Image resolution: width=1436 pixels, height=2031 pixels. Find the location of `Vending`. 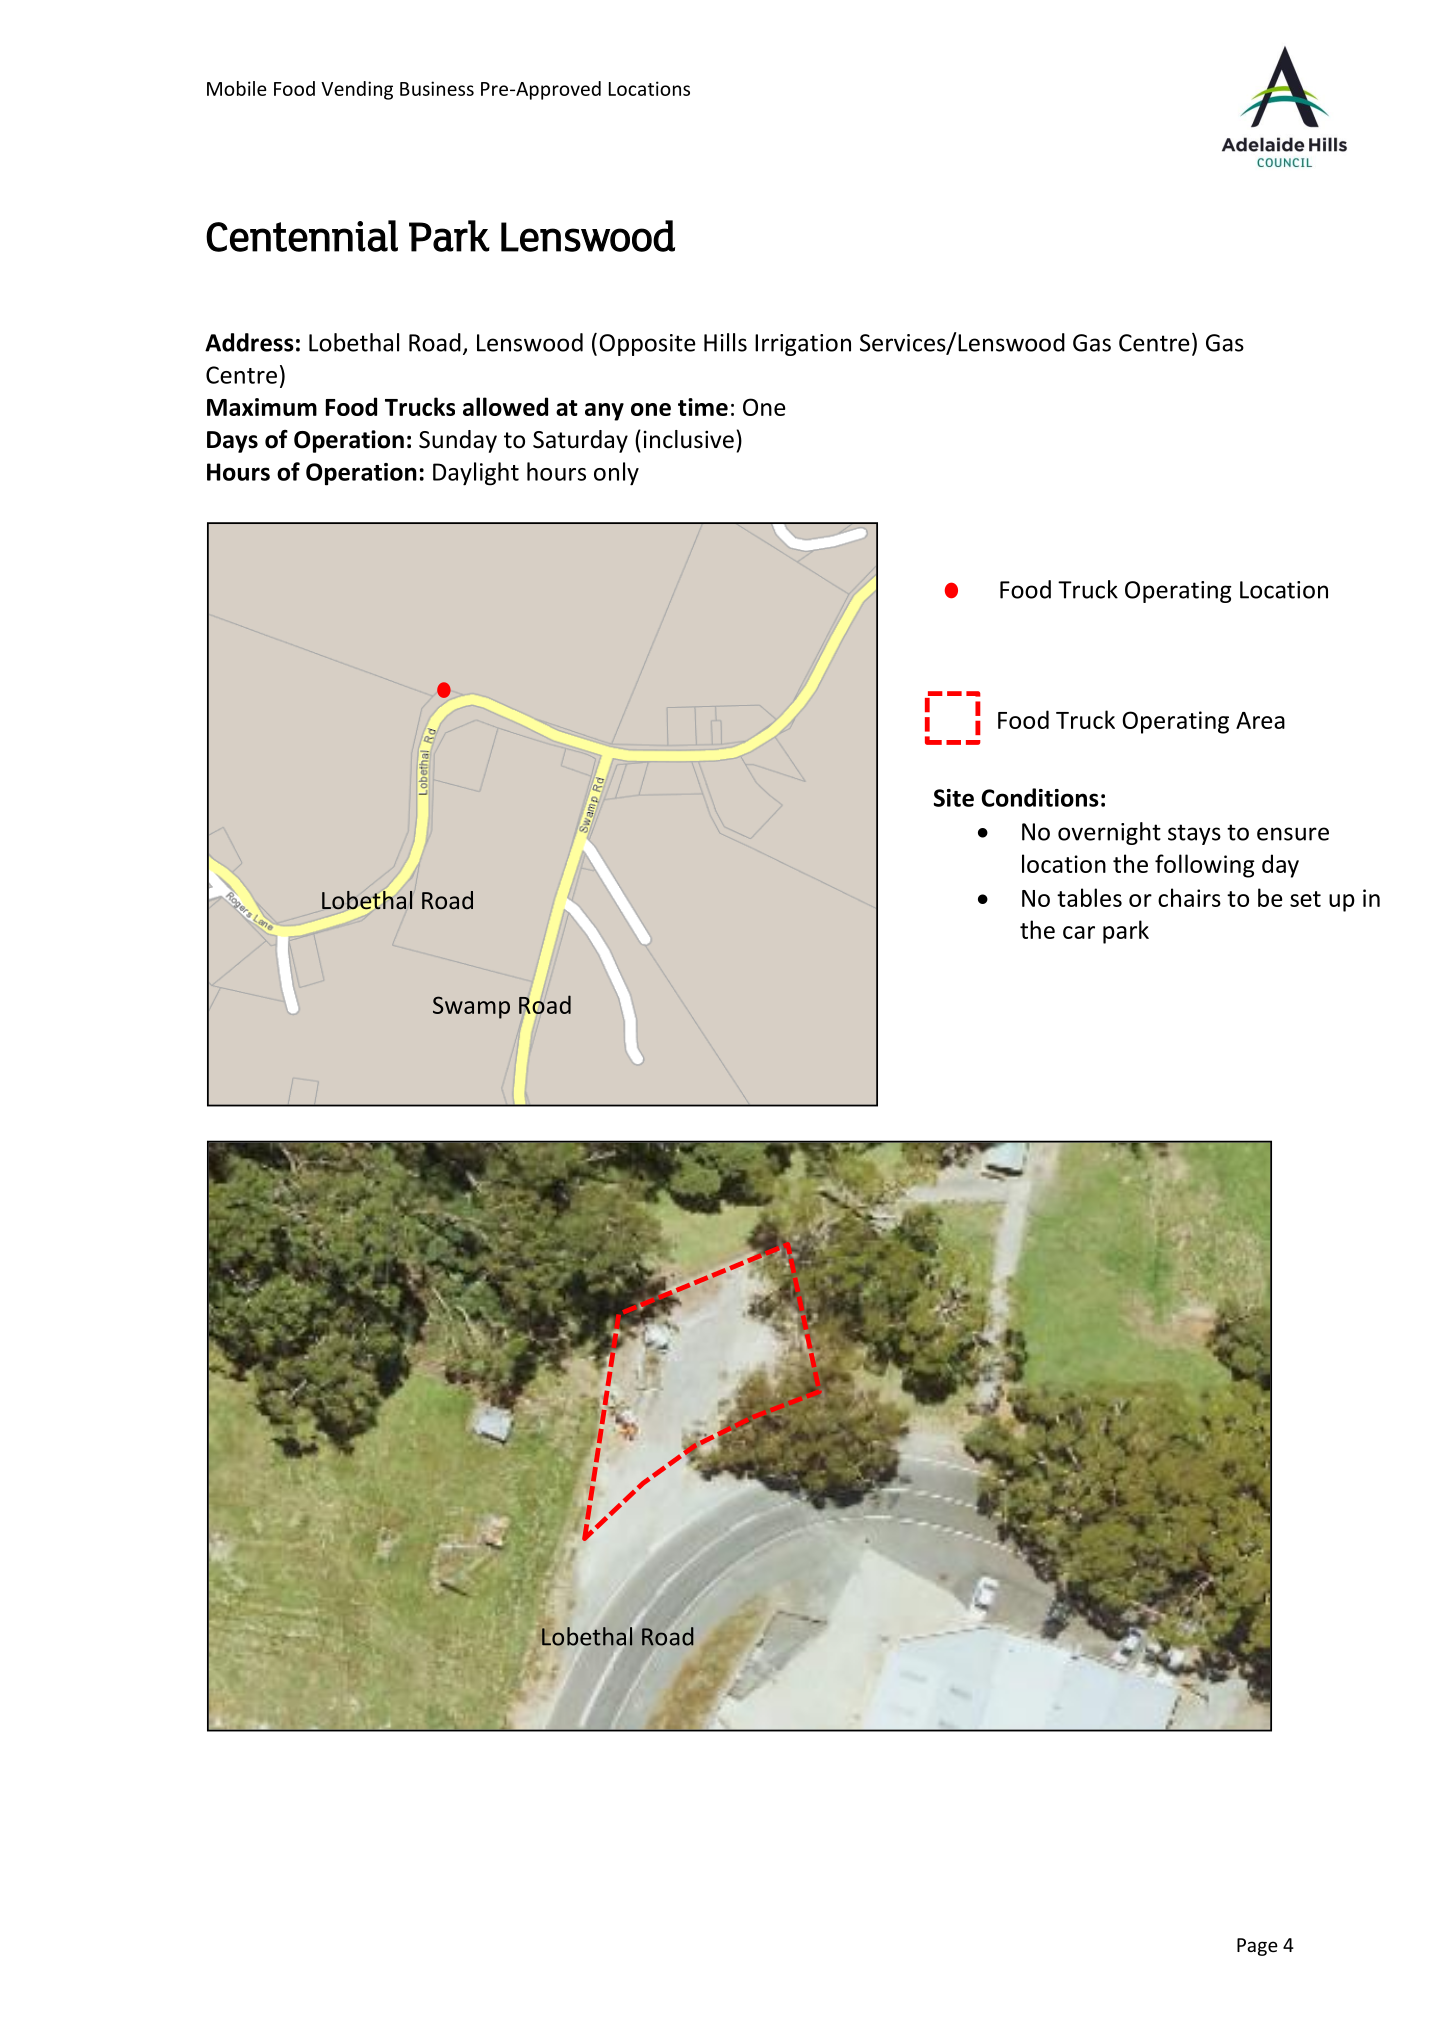

Vending is located at coordinates (357, 90).
